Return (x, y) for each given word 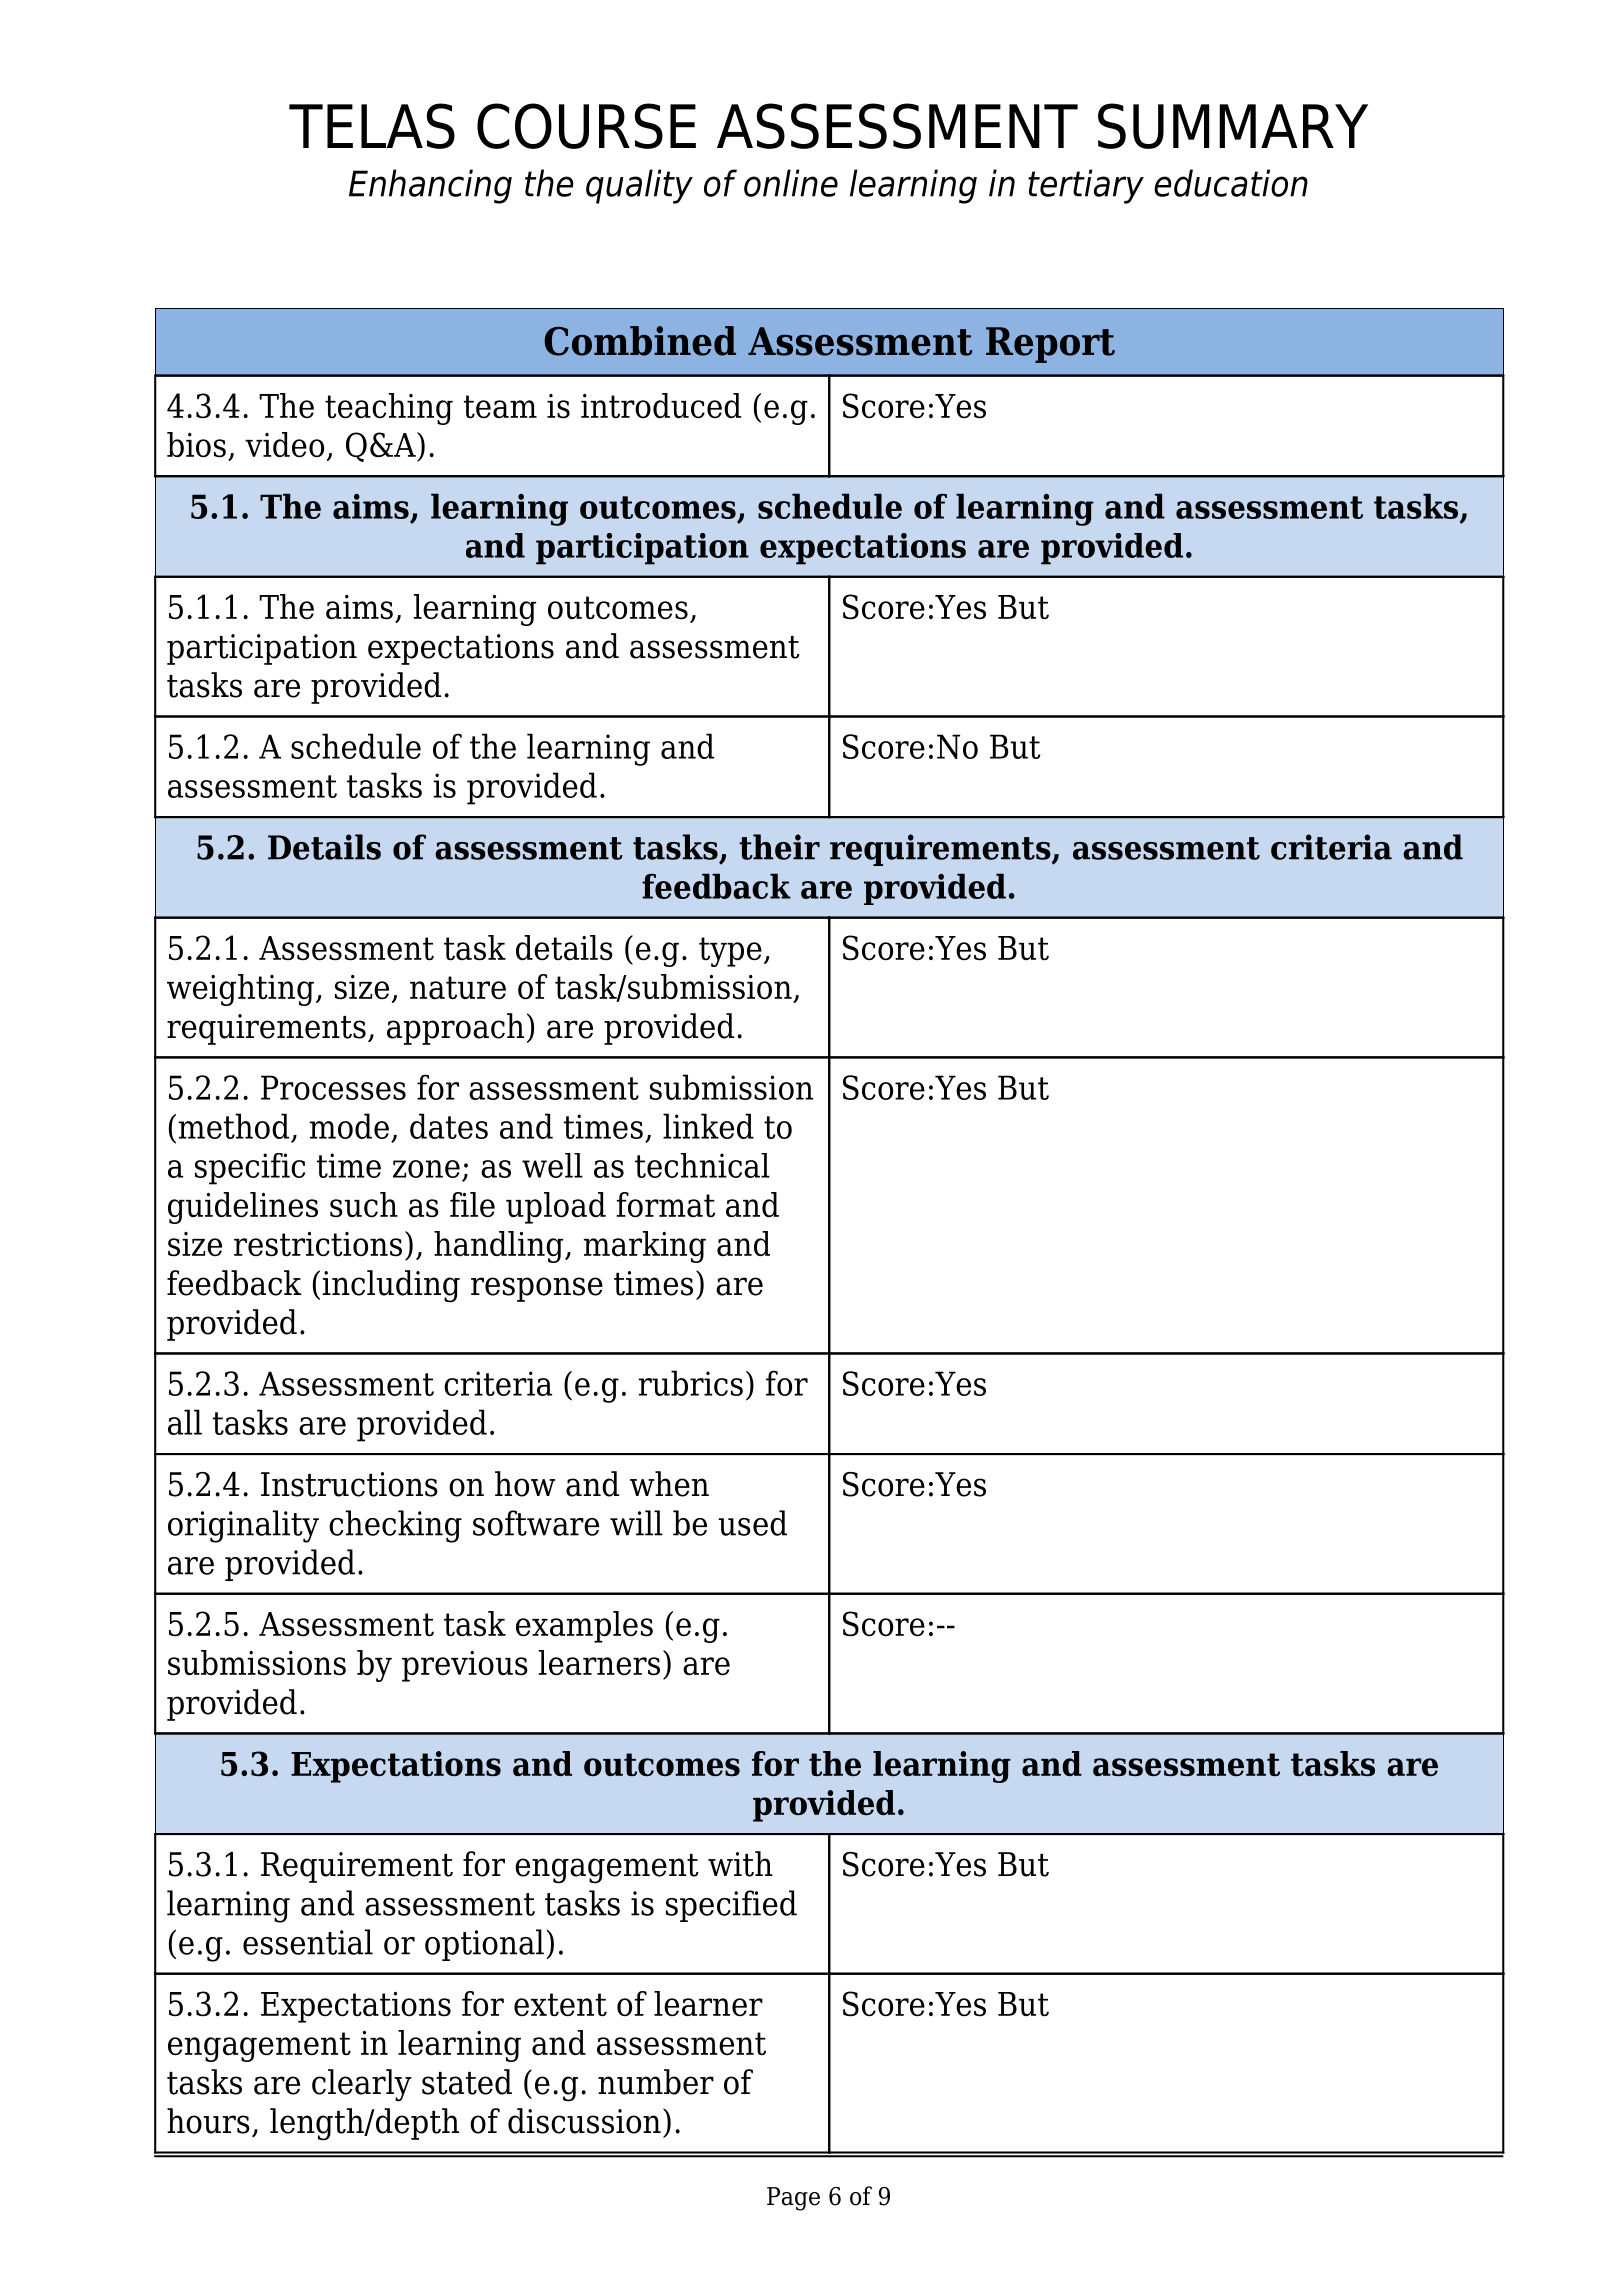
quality (639, 186)
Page (793, 2199)
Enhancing (430, 186)
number (656, 2082)
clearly (362, 2085)
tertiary (1086, 186)
